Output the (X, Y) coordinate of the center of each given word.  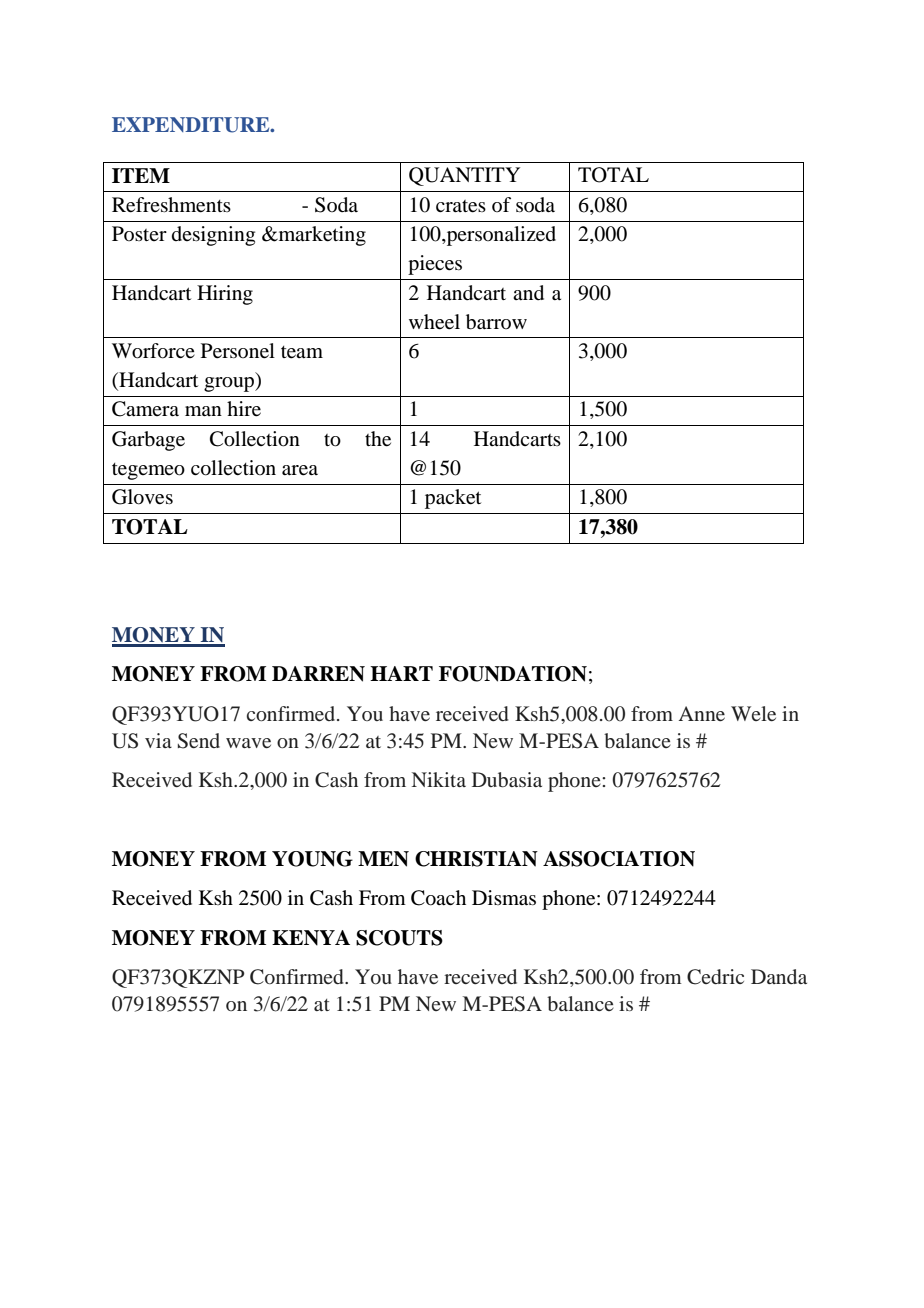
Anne (702, 713)
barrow (496, 322)
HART (401, 673)
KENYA (311, 938)
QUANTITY (464, 176)
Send (199, 741)
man (203, 411)
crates (461, 206)
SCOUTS (399, 938)
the (378, 439)
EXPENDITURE (192, 125)
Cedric (715, 977)
